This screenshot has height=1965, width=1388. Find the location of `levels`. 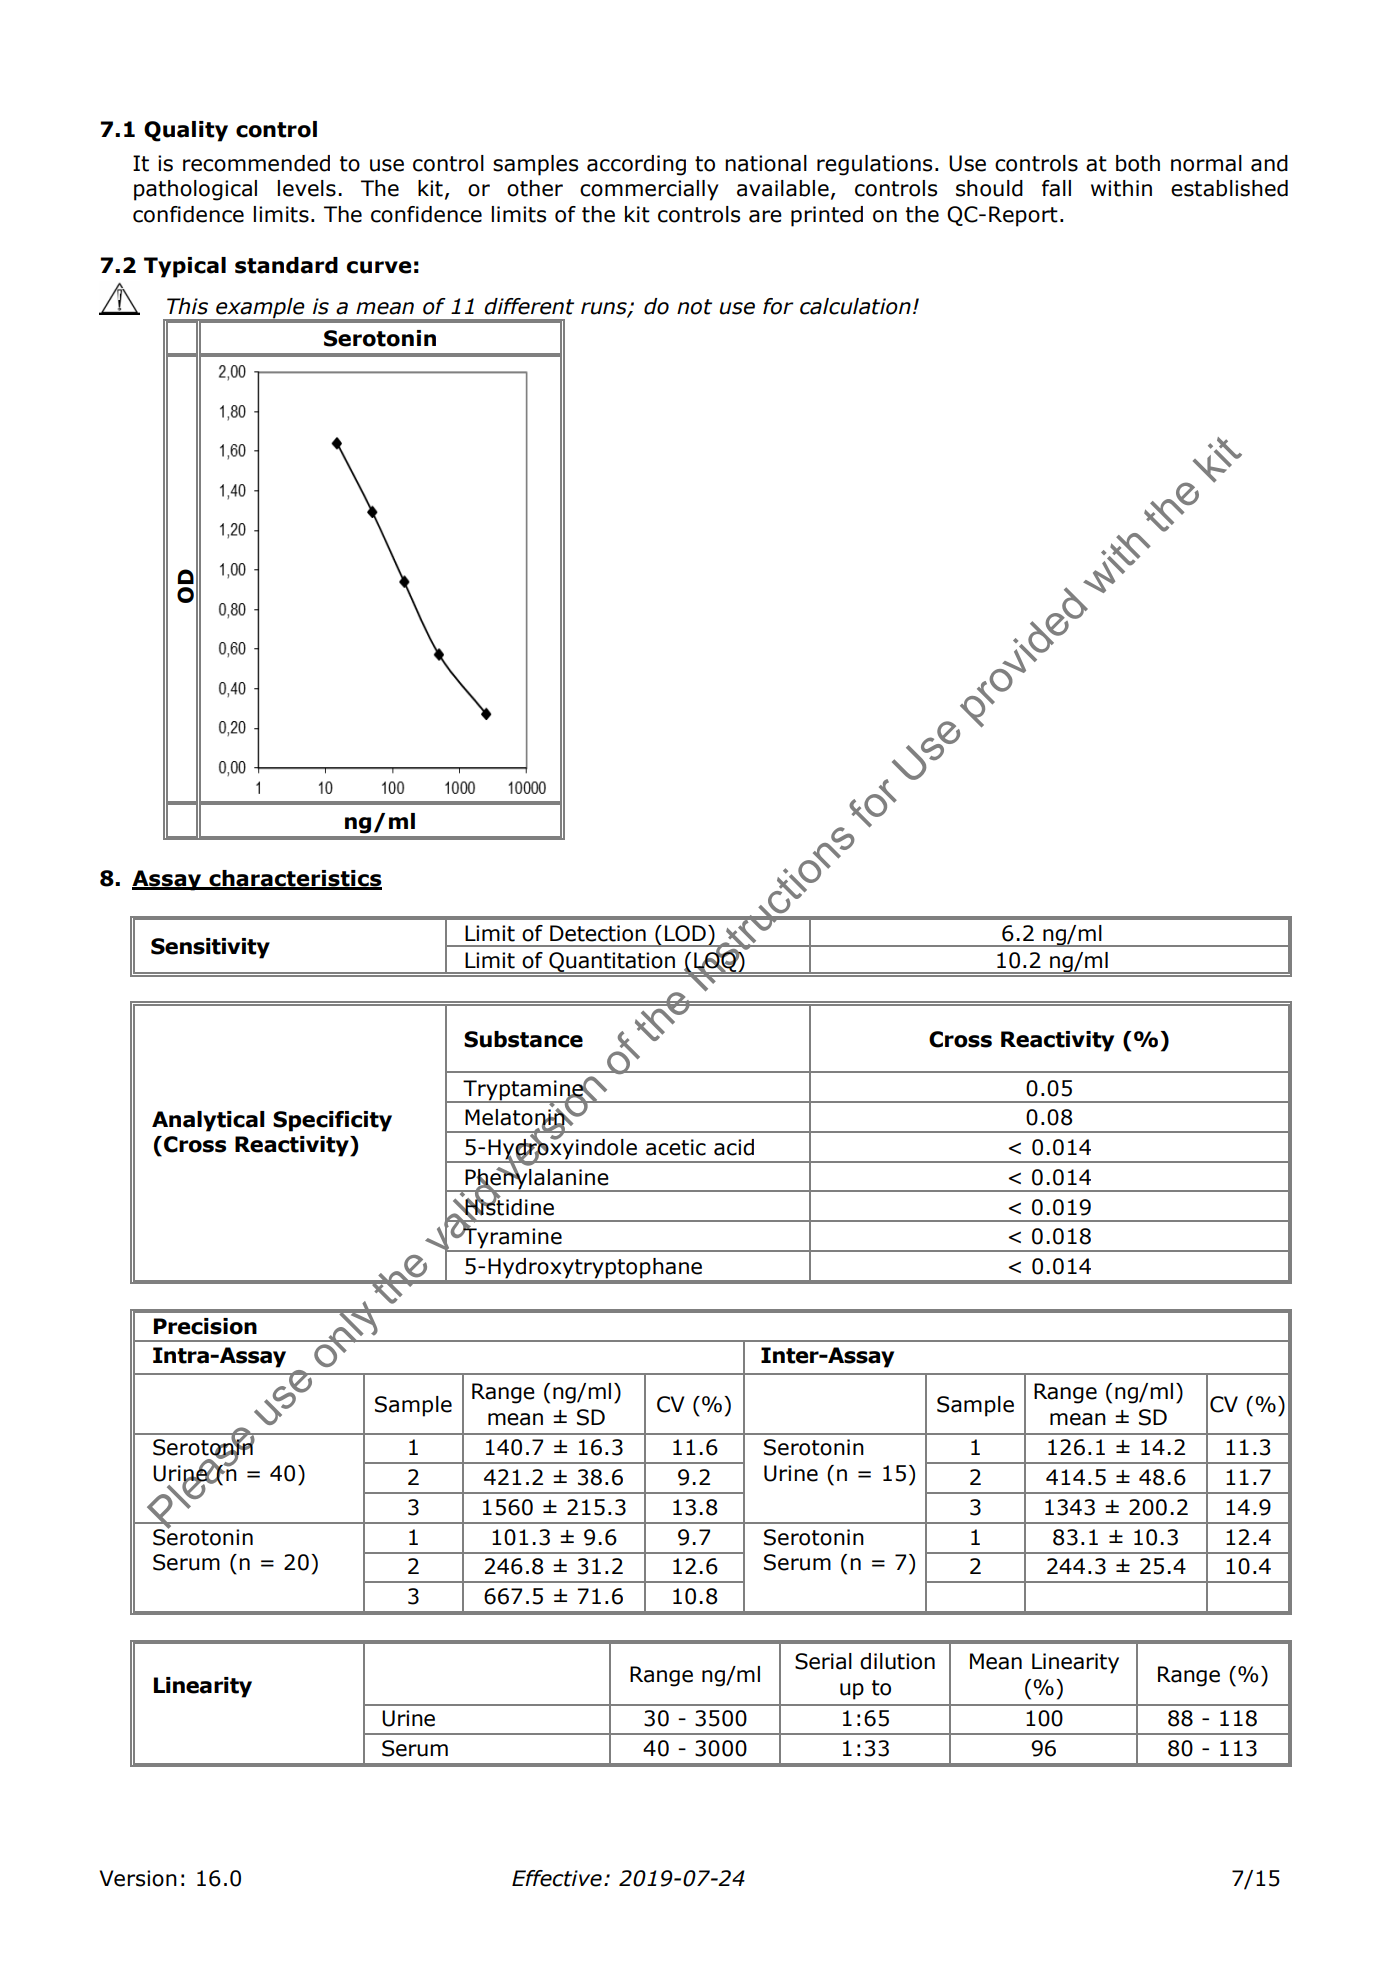

levels is located at coordinates (306, 188).
